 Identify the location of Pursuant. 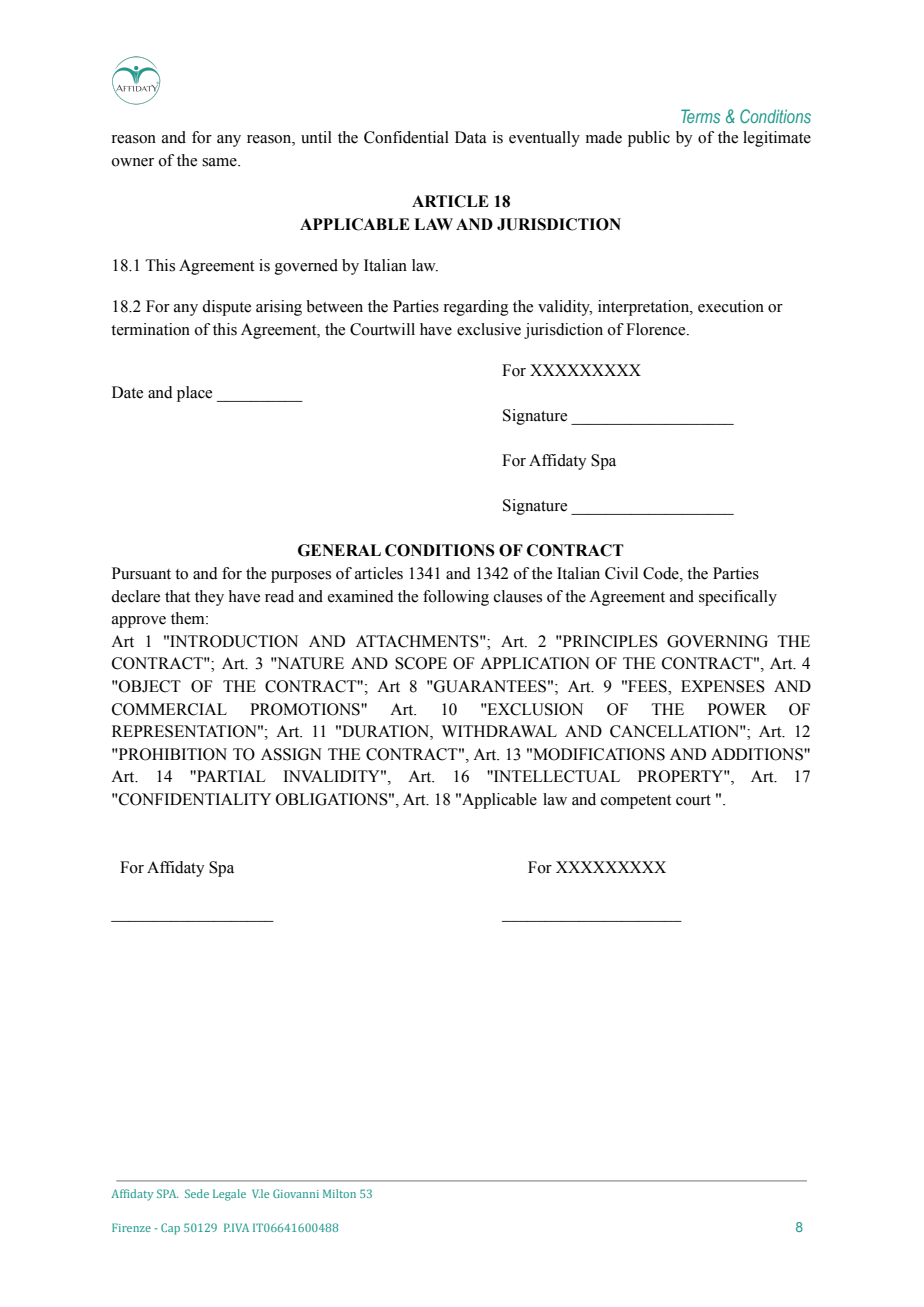
(141, 573).
